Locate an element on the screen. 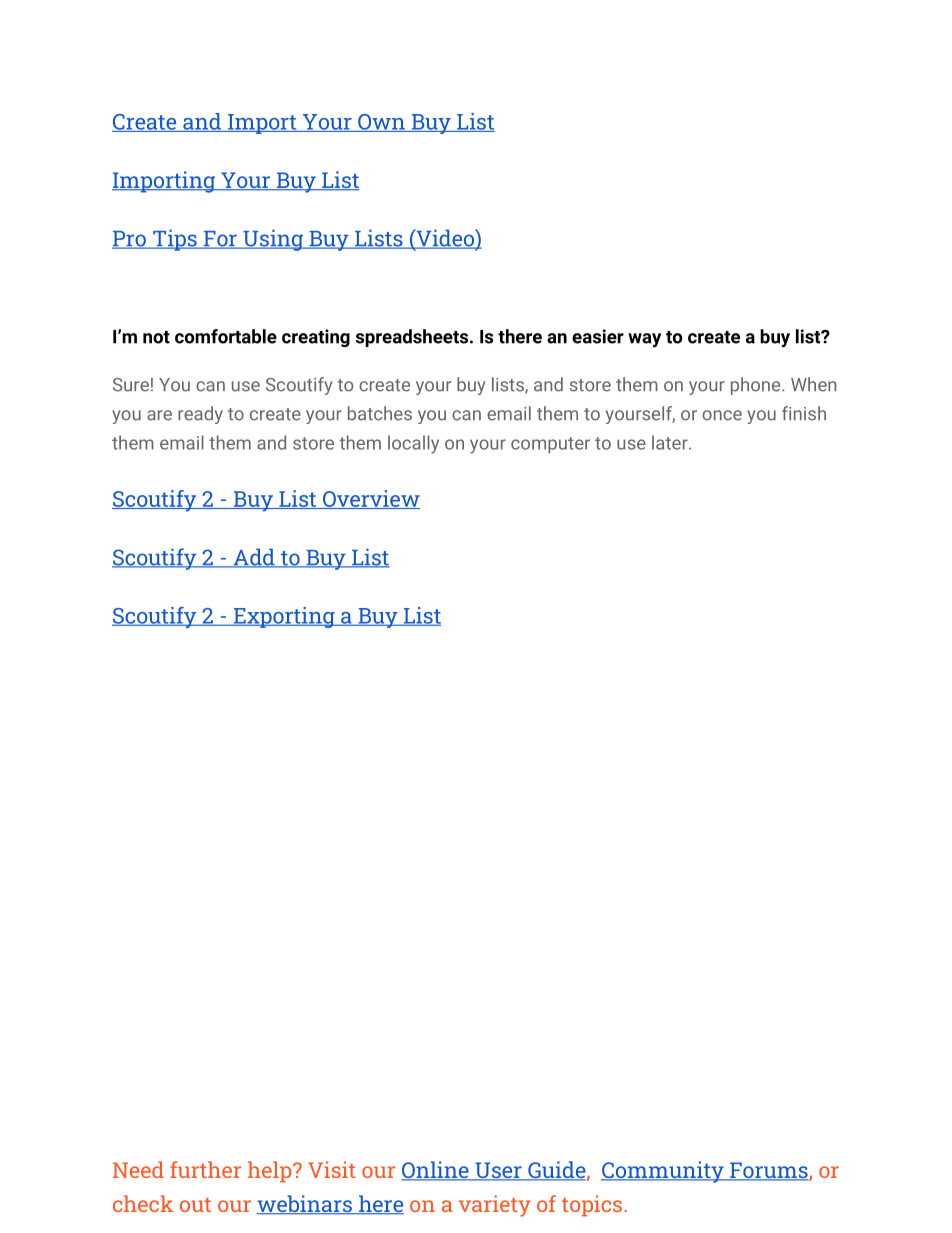  further is located at coordinates (205, 1169).
